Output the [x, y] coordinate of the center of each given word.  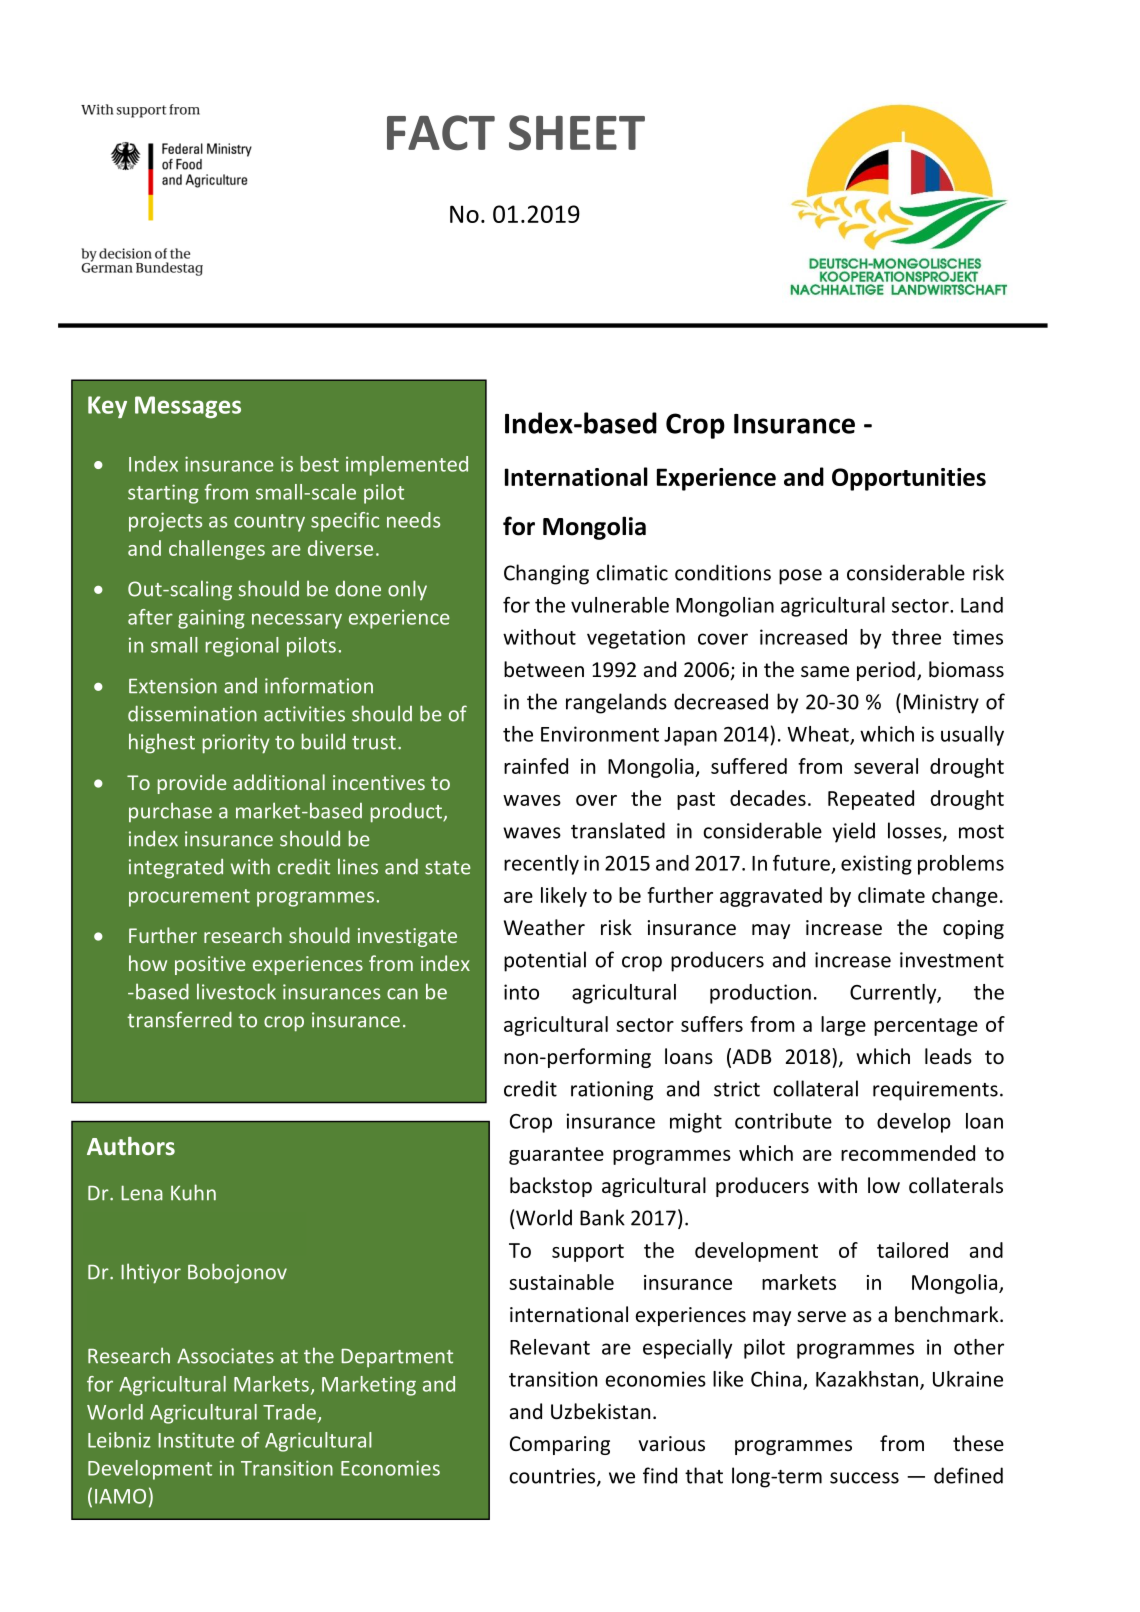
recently [541, 865]
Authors [131, 1146]
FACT [441, 132]
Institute [196, 1440]
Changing [546, 574]
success [864, 1478]
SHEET [577, 133]
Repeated [871, 800]
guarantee [556, 1156]
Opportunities [909, 479]
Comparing [560, 1445]
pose [800, 577]
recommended [908, 1153]
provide [192, 784]
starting [163, 494]
